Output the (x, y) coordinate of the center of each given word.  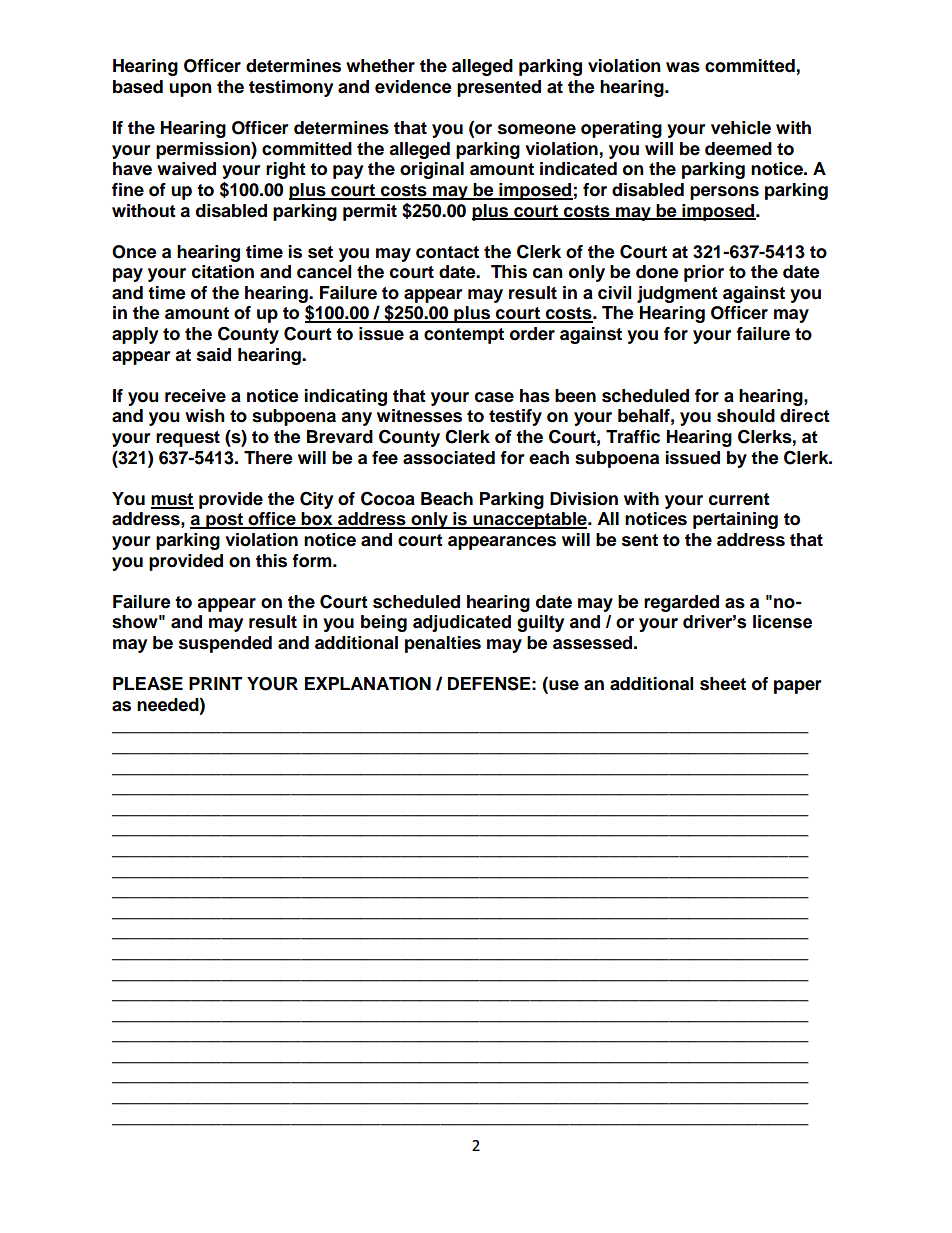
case (494, 397)
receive (195, 396)
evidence (413, 87)
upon (190, 90)
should (746, 416)
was (683, 67)
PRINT (215, 683)
